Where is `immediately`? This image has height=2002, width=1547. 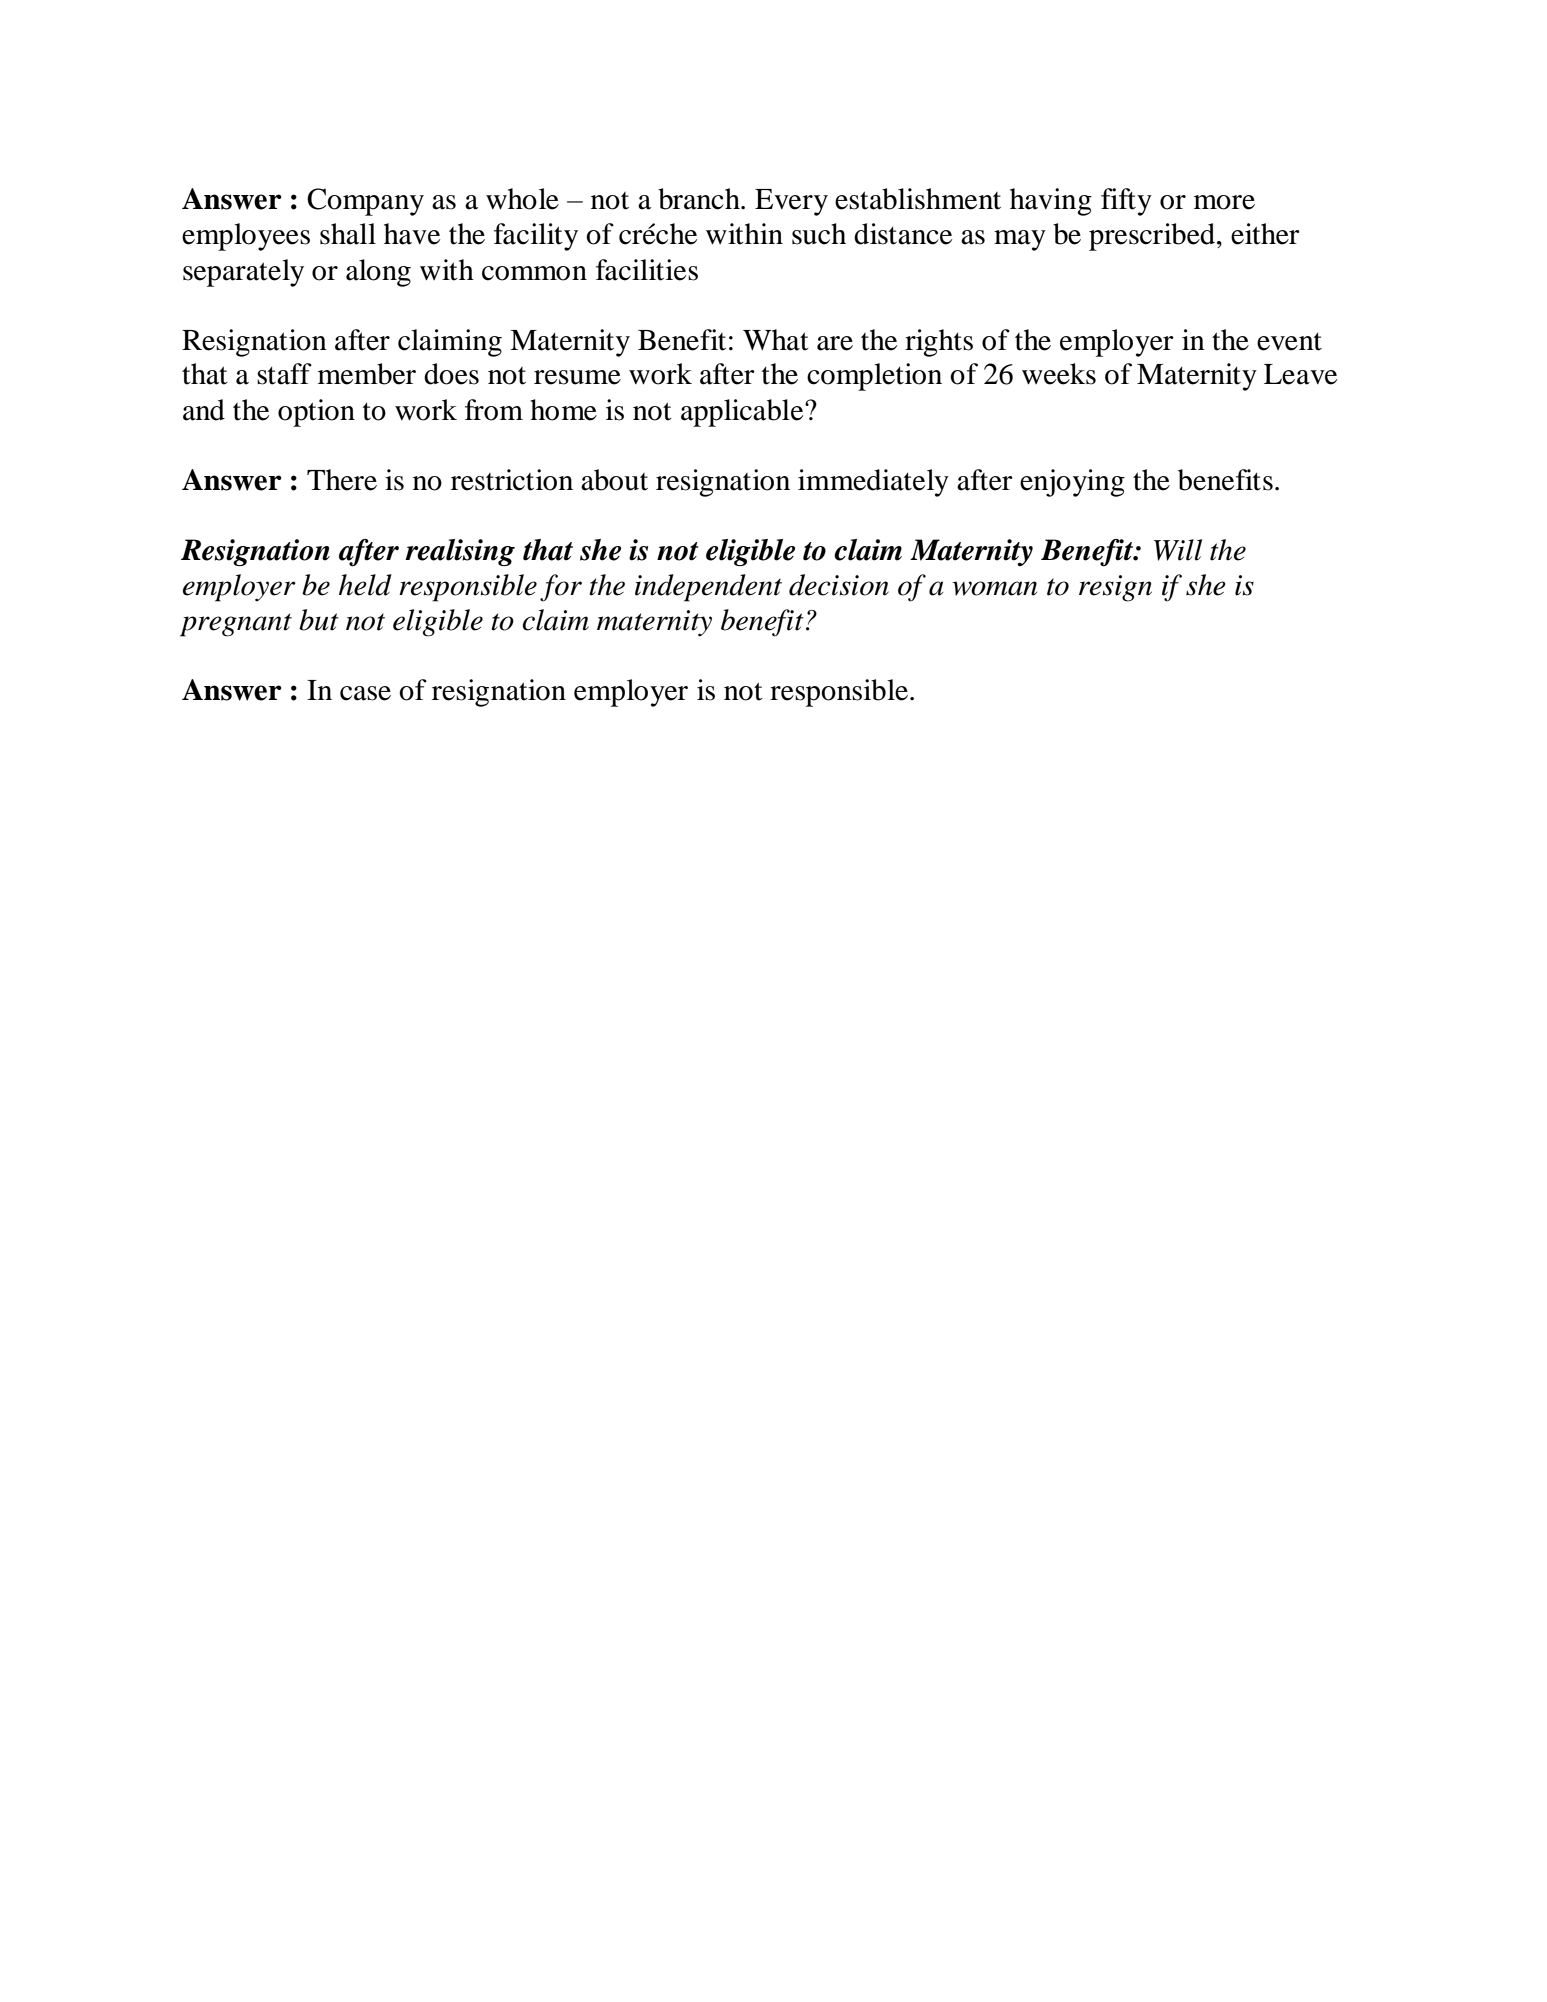
immediately is located at coordinates (873, 483).
